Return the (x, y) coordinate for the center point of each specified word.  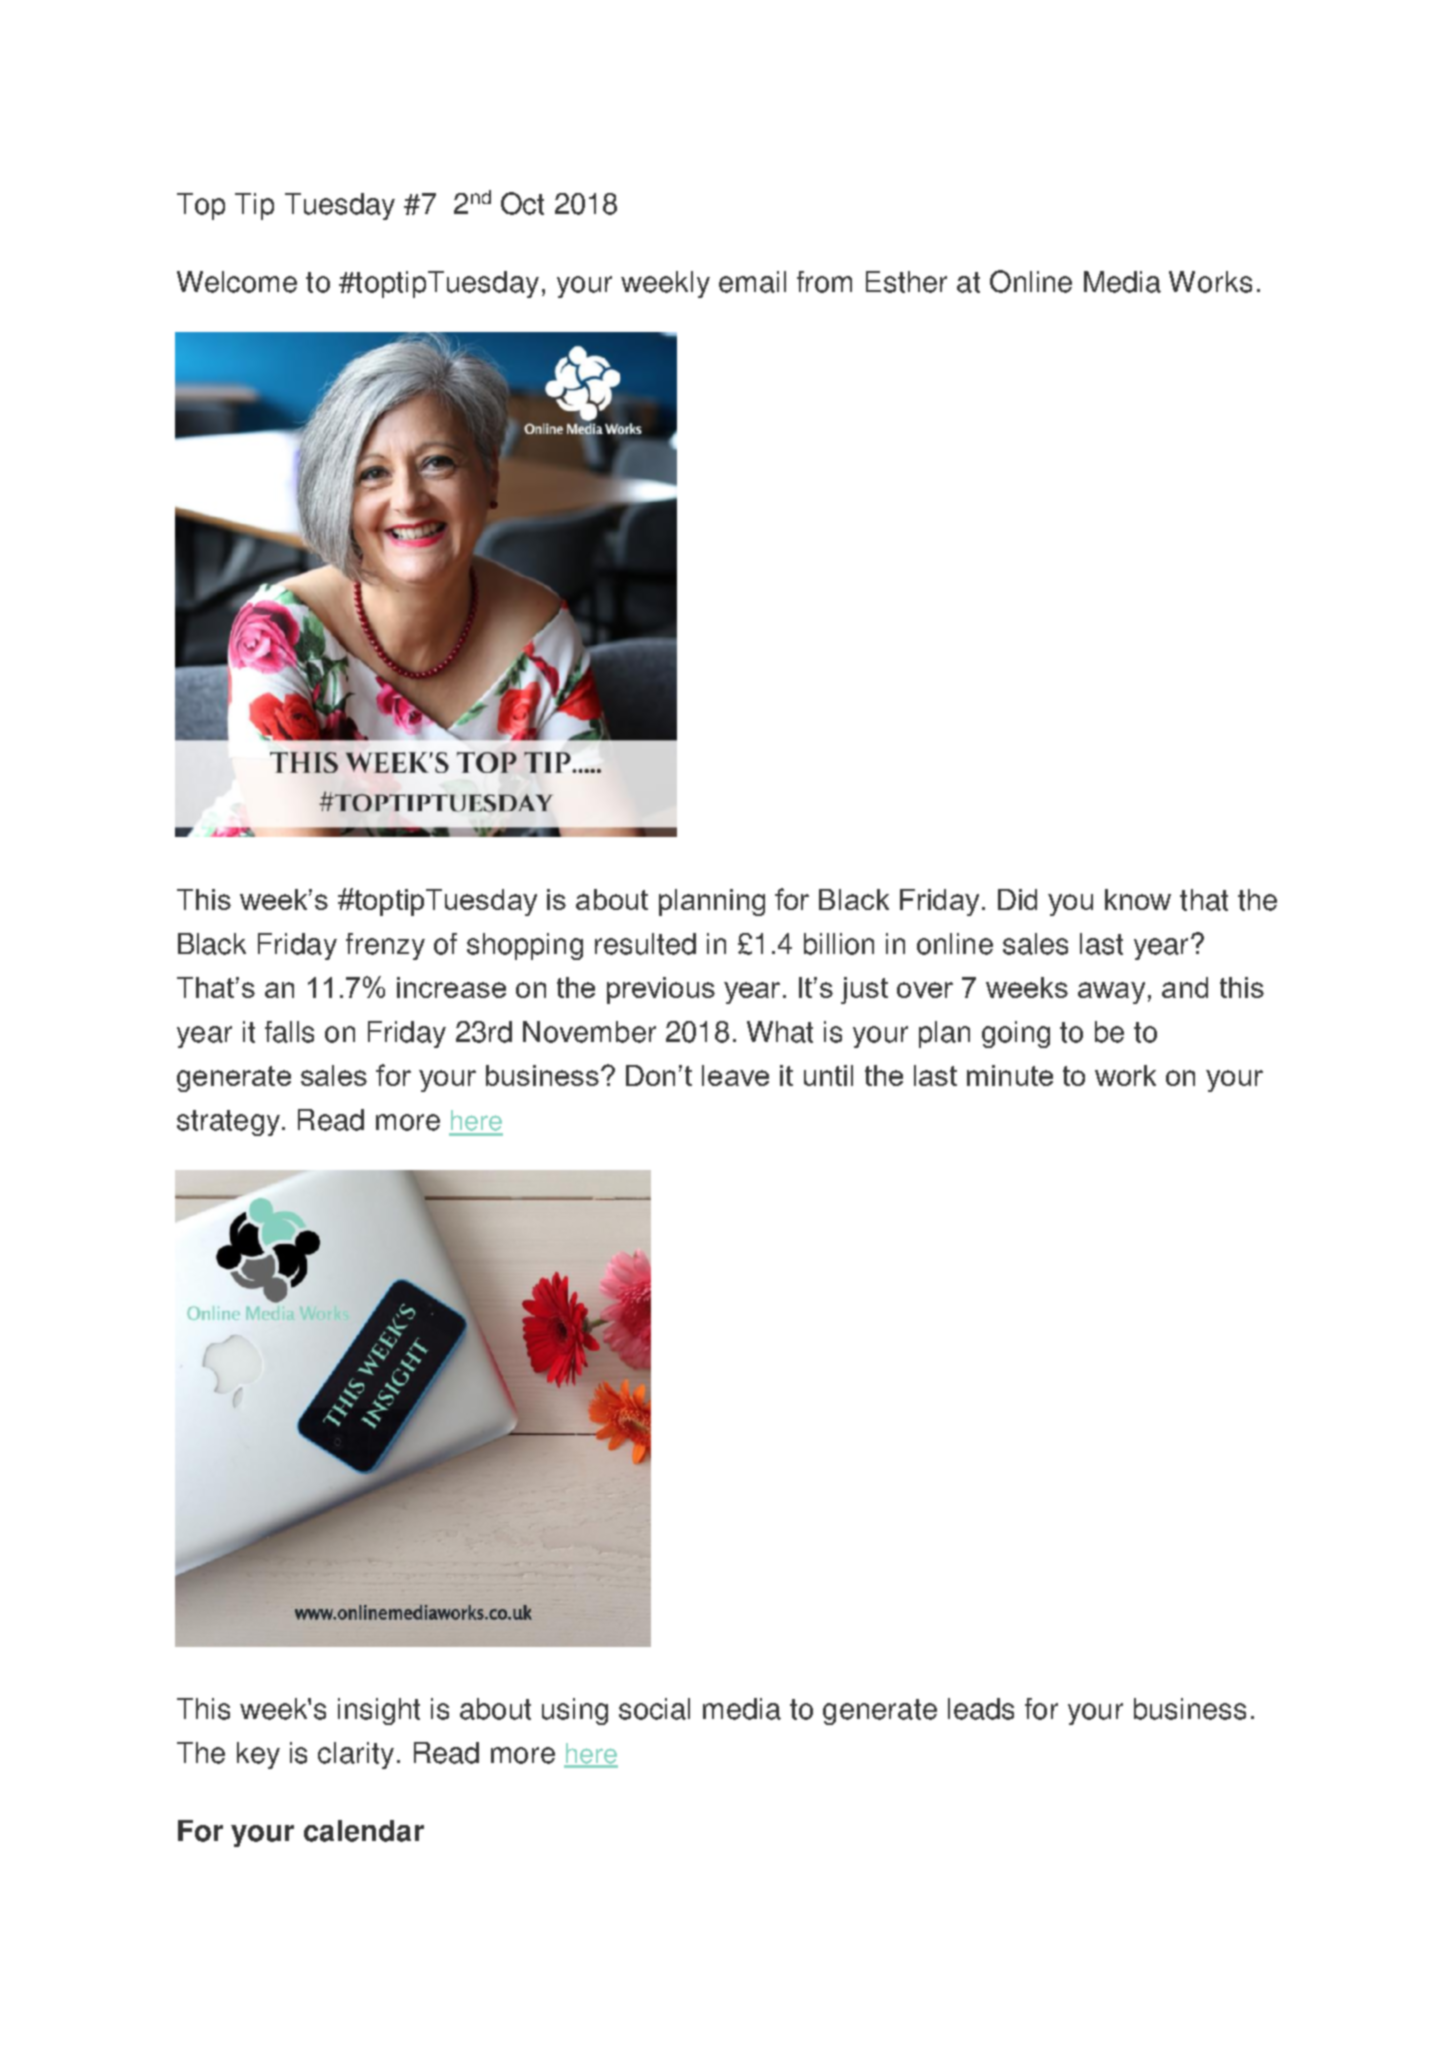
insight (379, 1711)
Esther (906, 282)
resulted (645, 944)
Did (1017, 899)
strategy (228, 1123)
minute (1010, 1075)
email (752, 282)
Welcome (237, 282)
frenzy (385, 946)
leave (735, 1075)
